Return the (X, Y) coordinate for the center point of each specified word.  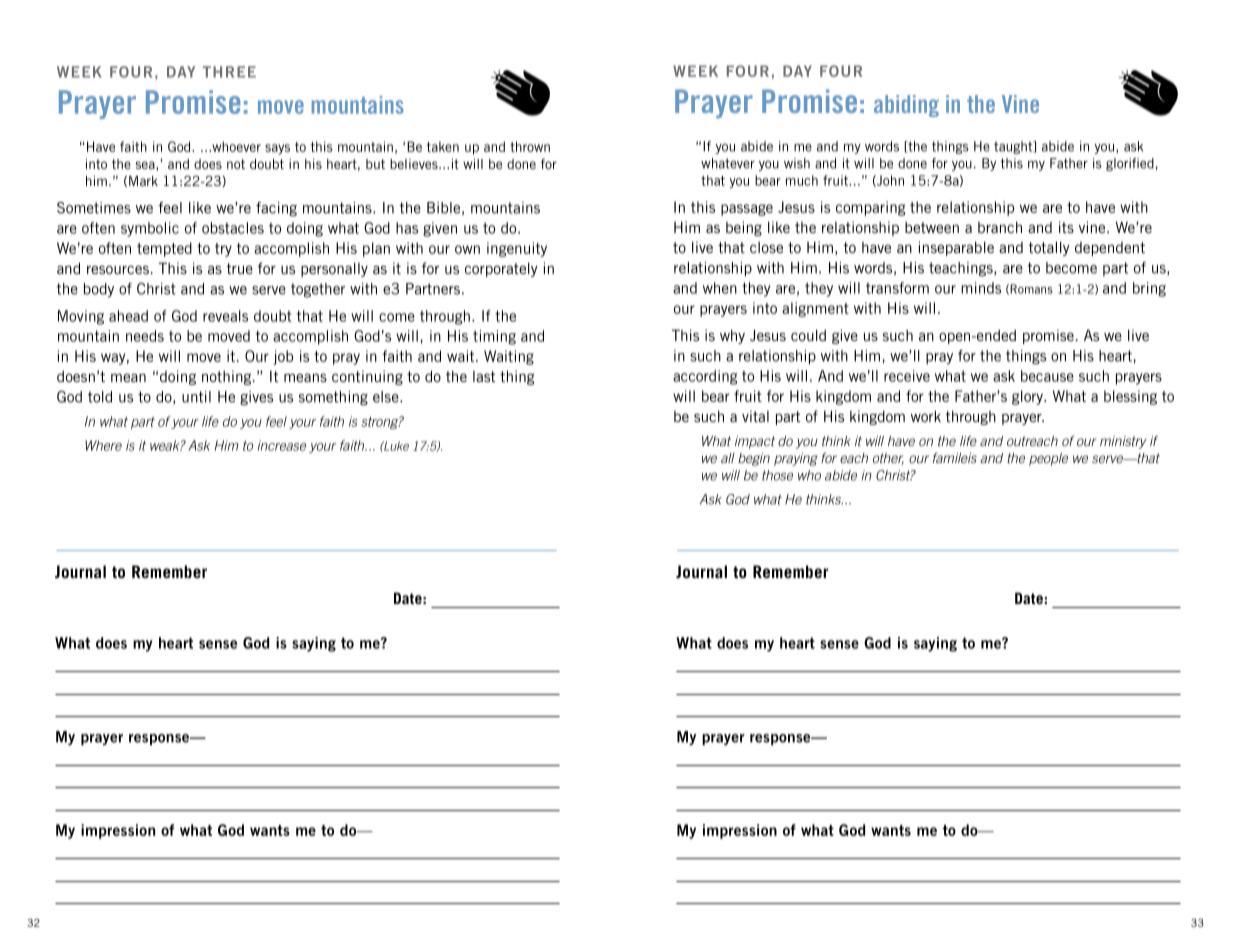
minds (981, 288)
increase (282, 445)
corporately (501, 269)
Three (229, 72)
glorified (1130, 164)
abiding (906, 106)
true (239, 268)
